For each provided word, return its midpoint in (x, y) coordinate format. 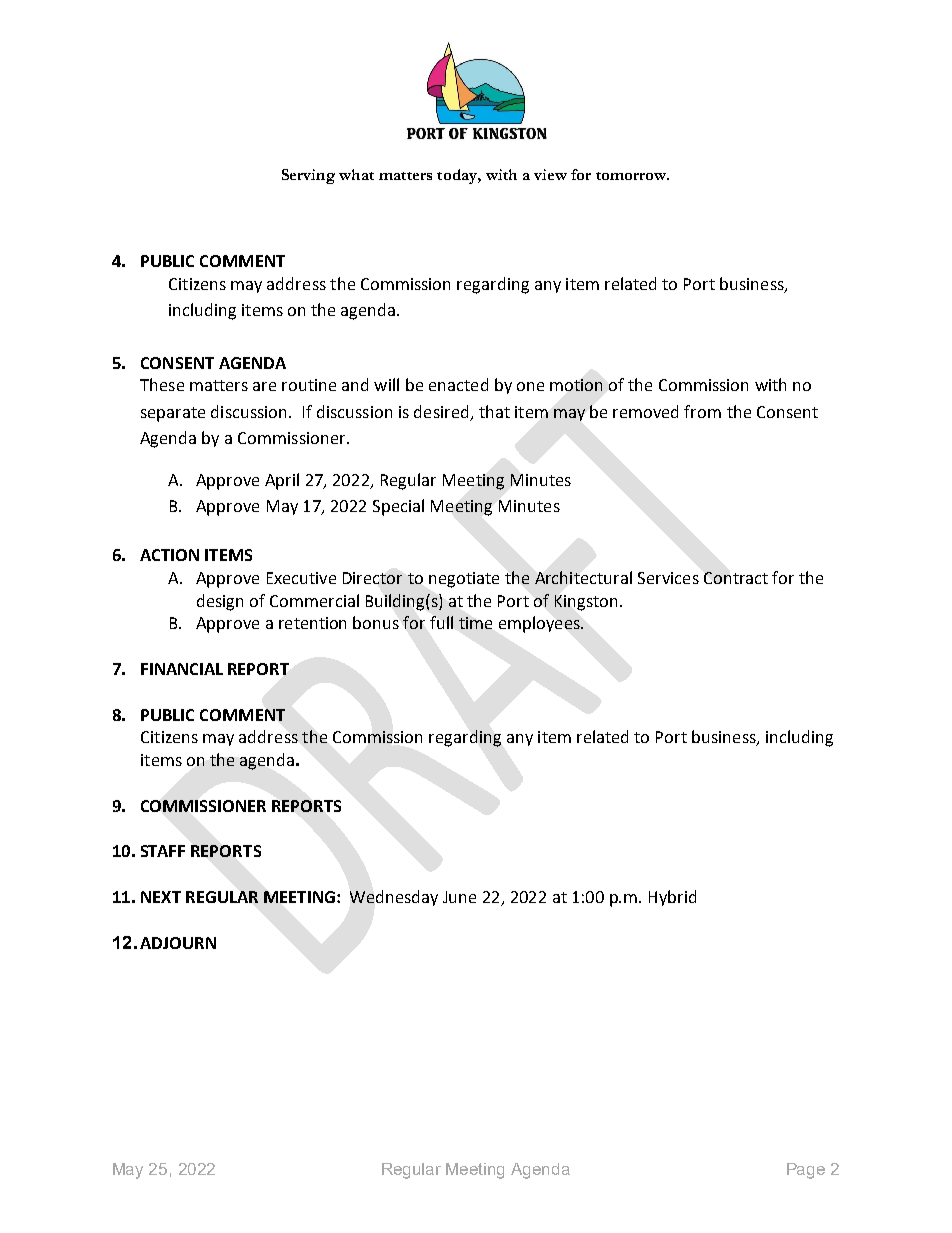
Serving (308, 176)
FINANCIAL (182, 669)
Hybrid (672, 898)
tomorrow (632, 176)
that (494, 411)
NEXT (161, 897)
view (550, 174)
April (282, 481)
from (702, 411)
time (475, 623)
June (459, 897)
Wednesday (394, 898)
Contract (736, 578)
